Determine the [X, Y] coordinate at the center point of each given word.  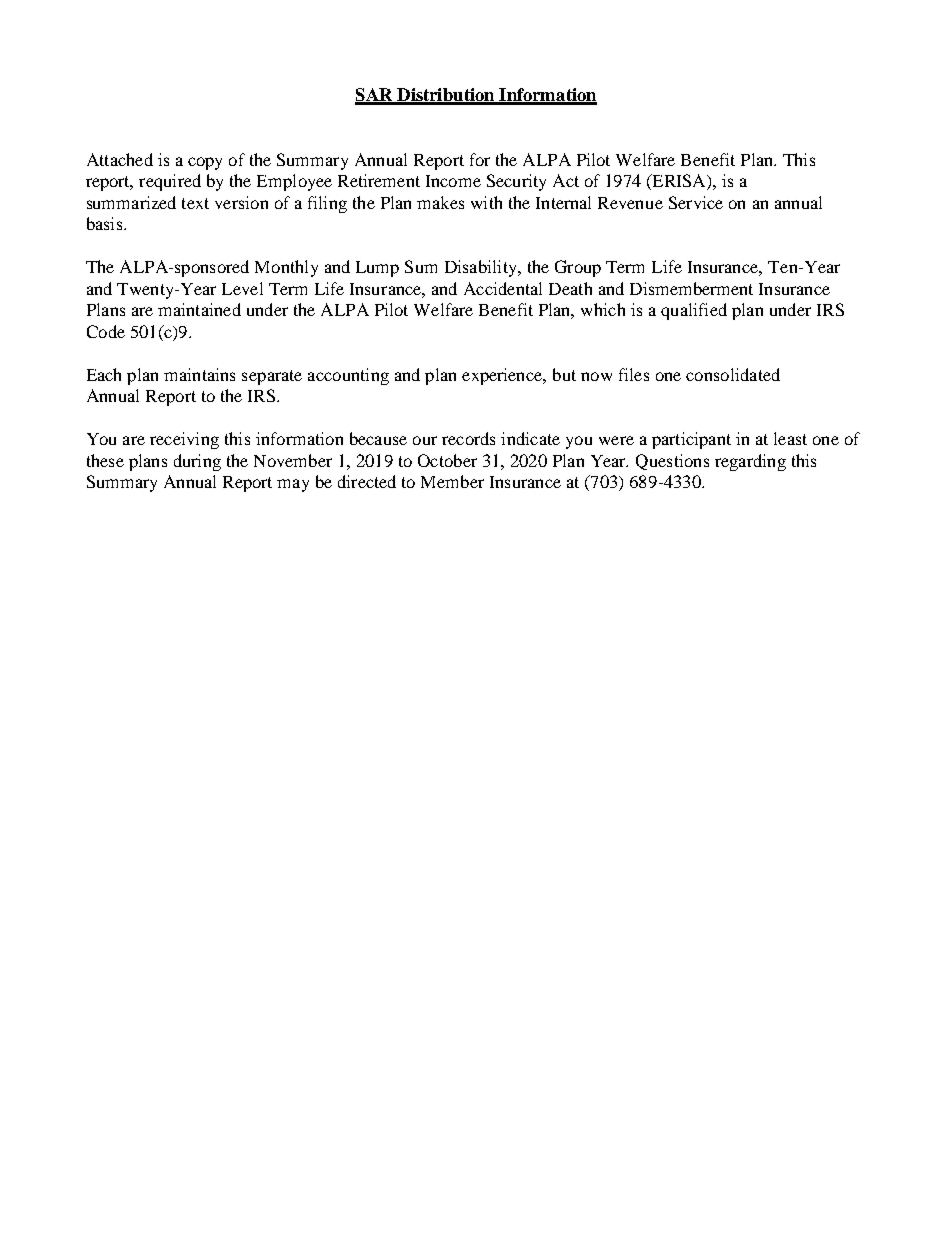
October [447, 460]
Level [242, 288]
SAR [375, 96]
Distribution [446, 96]
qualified [694, 311]
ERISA [679, 182]
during [197, 462]
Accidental [503, 288]
